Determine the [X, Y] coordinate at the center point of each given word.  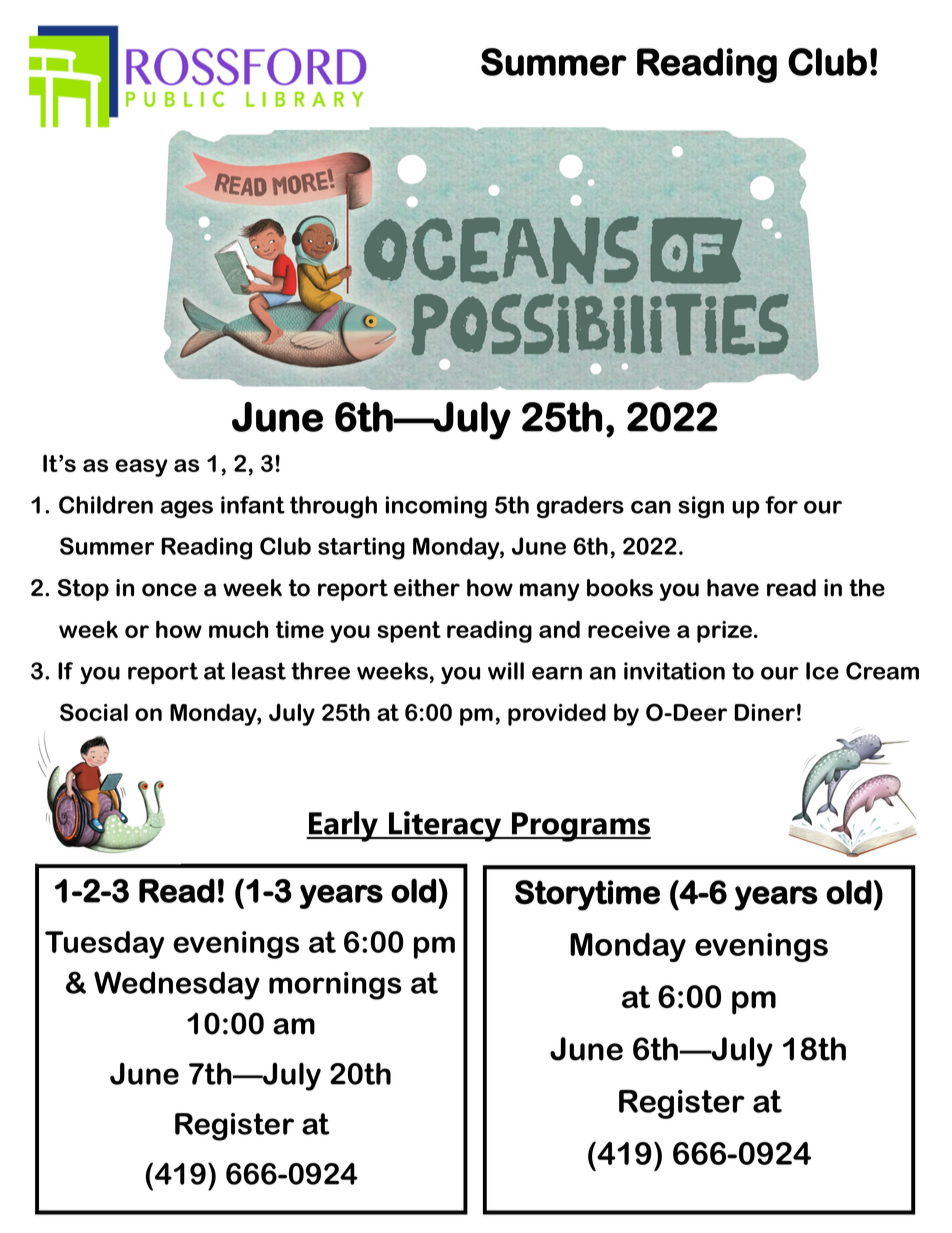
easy [141, 468]
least [259, 671]
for [781, 505]
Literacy [445, 826]
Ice [822, 671]
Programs [580, 827]
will [506, 671]
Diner [765, 712]
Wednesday [177, 985]
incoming [436, 507]
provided [557, 714]
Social [94, 712]
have [733, 588]
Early [344, 826]
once [169, 590]
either [427, 588]
